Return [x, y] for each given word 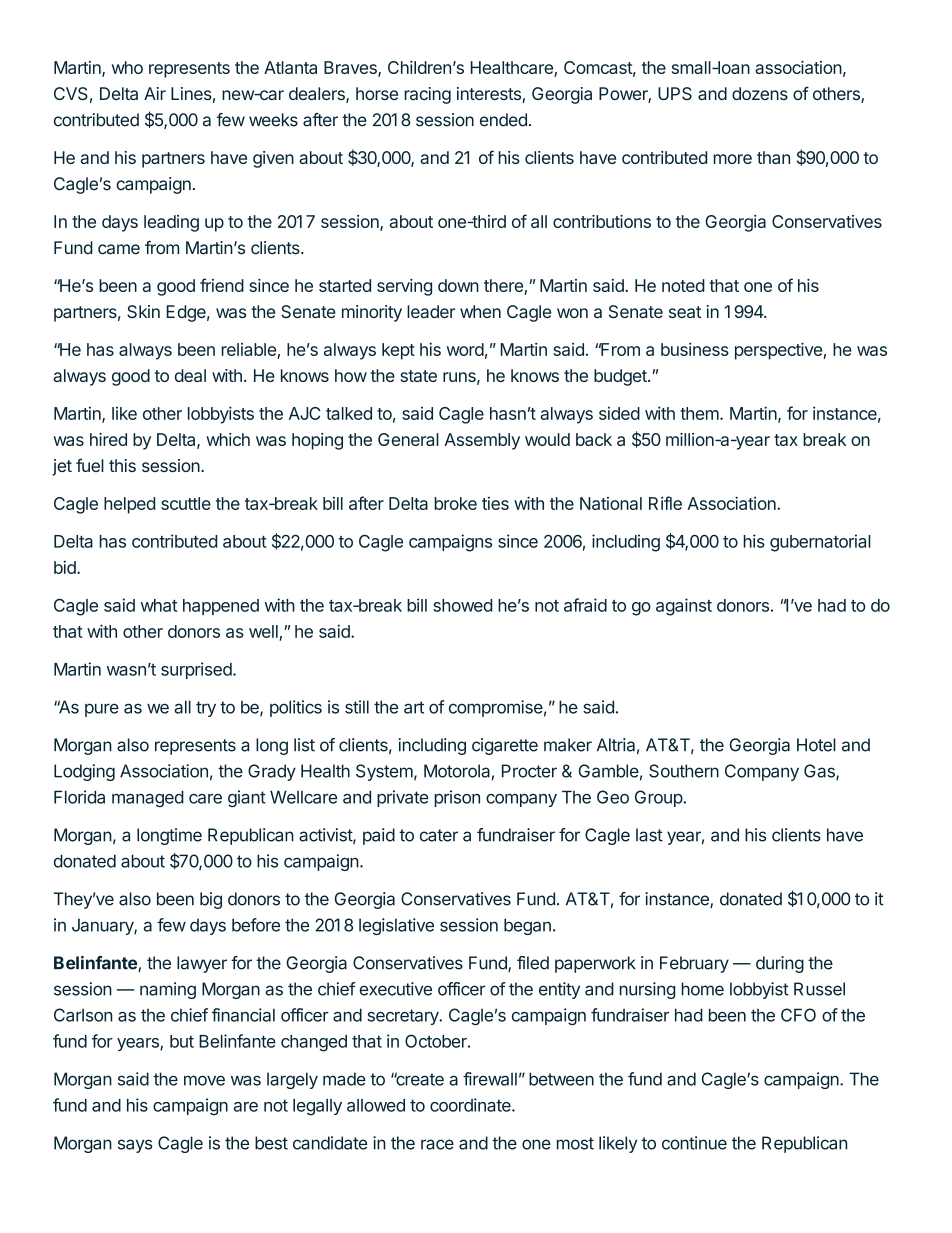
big [211, 900]
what [159, 605]
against [684, 607]
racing [427, 95]
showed [462, 605]
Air [155, 93]
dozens [760, 93]
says [135, 1146]
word [465, 349]
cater [439, 835]
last [649, 835]
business [695, 349]
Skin [143, 311]
